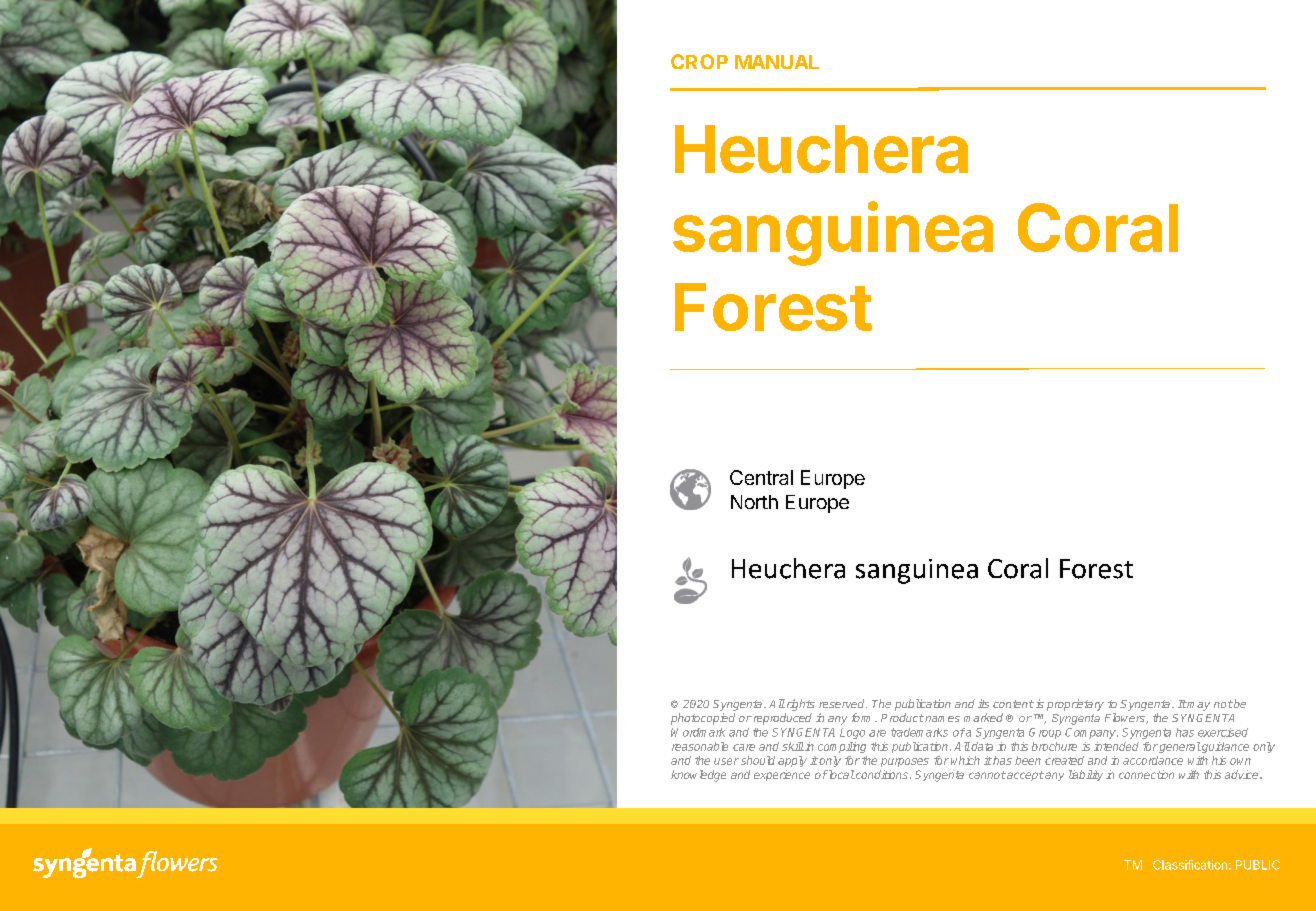  What do you see at coordinates (699, 61) in the screenshot?
I see `CROP` at bounding box center [699, 61].
